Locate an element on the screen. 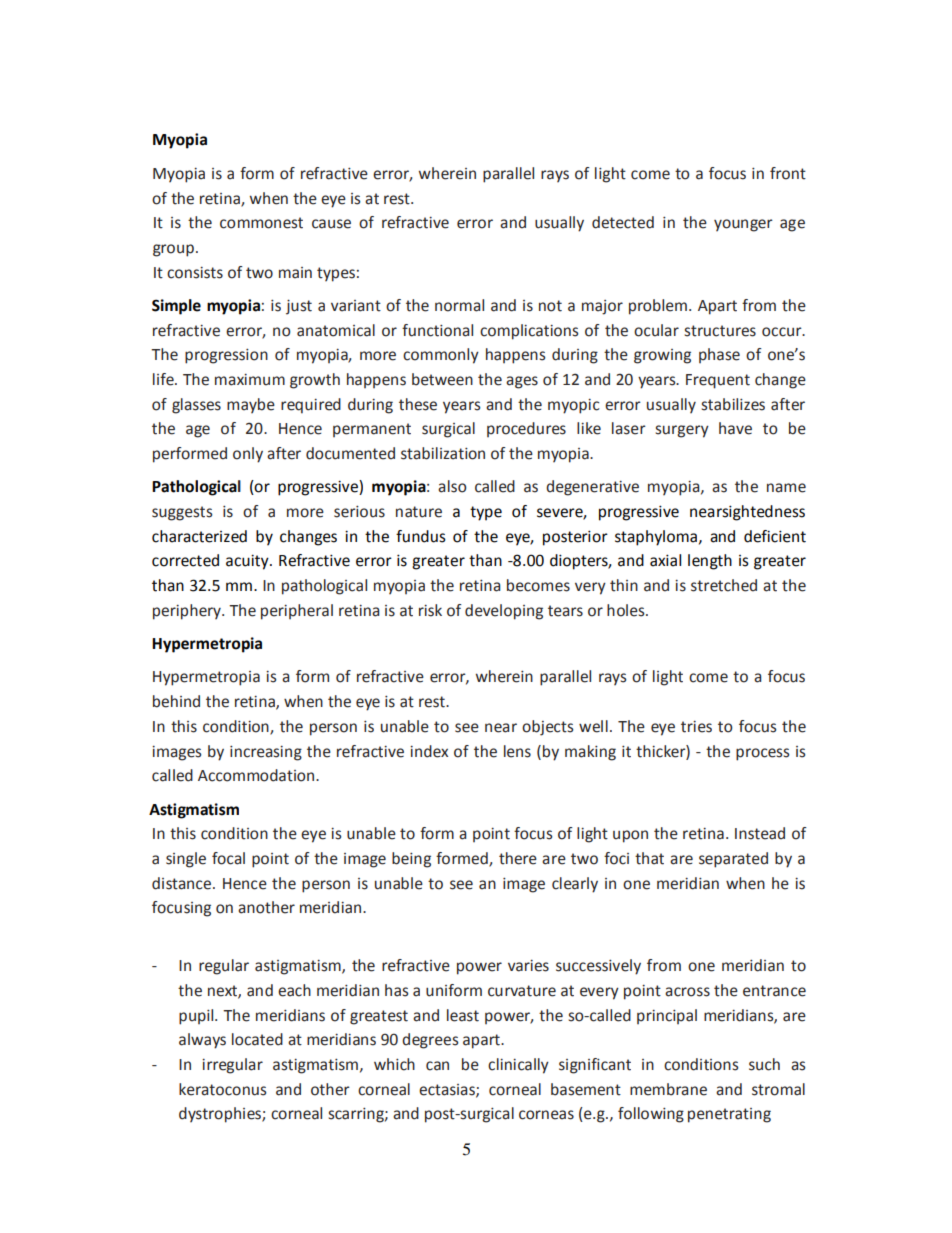 The image size is (952, 1233). procedures is located at coordinates (526, 429).
